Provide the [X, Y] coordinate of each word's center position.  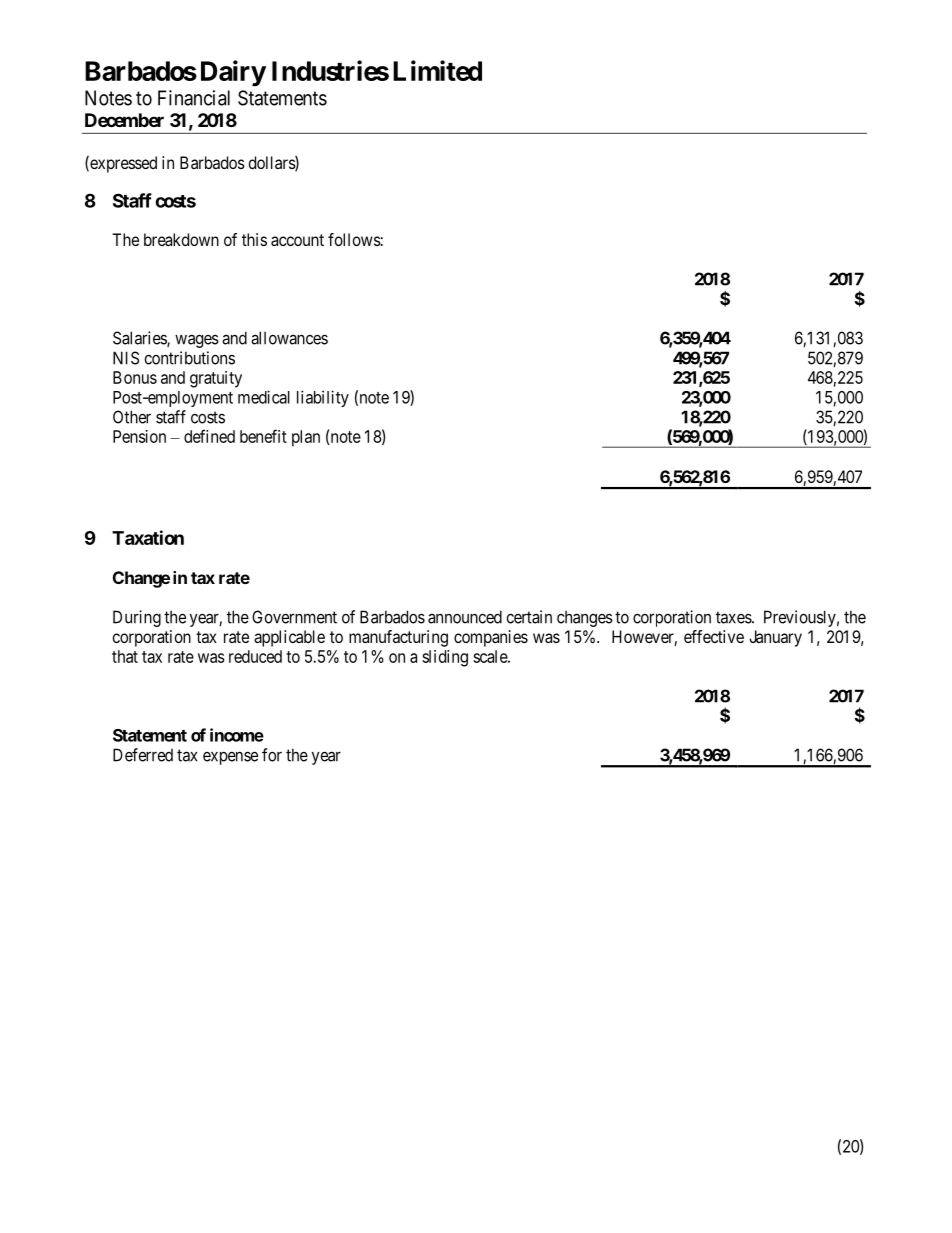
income [237, 735]
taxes [734, 617]
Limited [437, 70]
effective [714, 636]
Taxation [148, 537]
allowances [289, 338]
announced [465, 617]
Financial [194, 98]
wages [197, 341]
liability [323, 398]
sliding [445, 658]
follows [354, 239]
